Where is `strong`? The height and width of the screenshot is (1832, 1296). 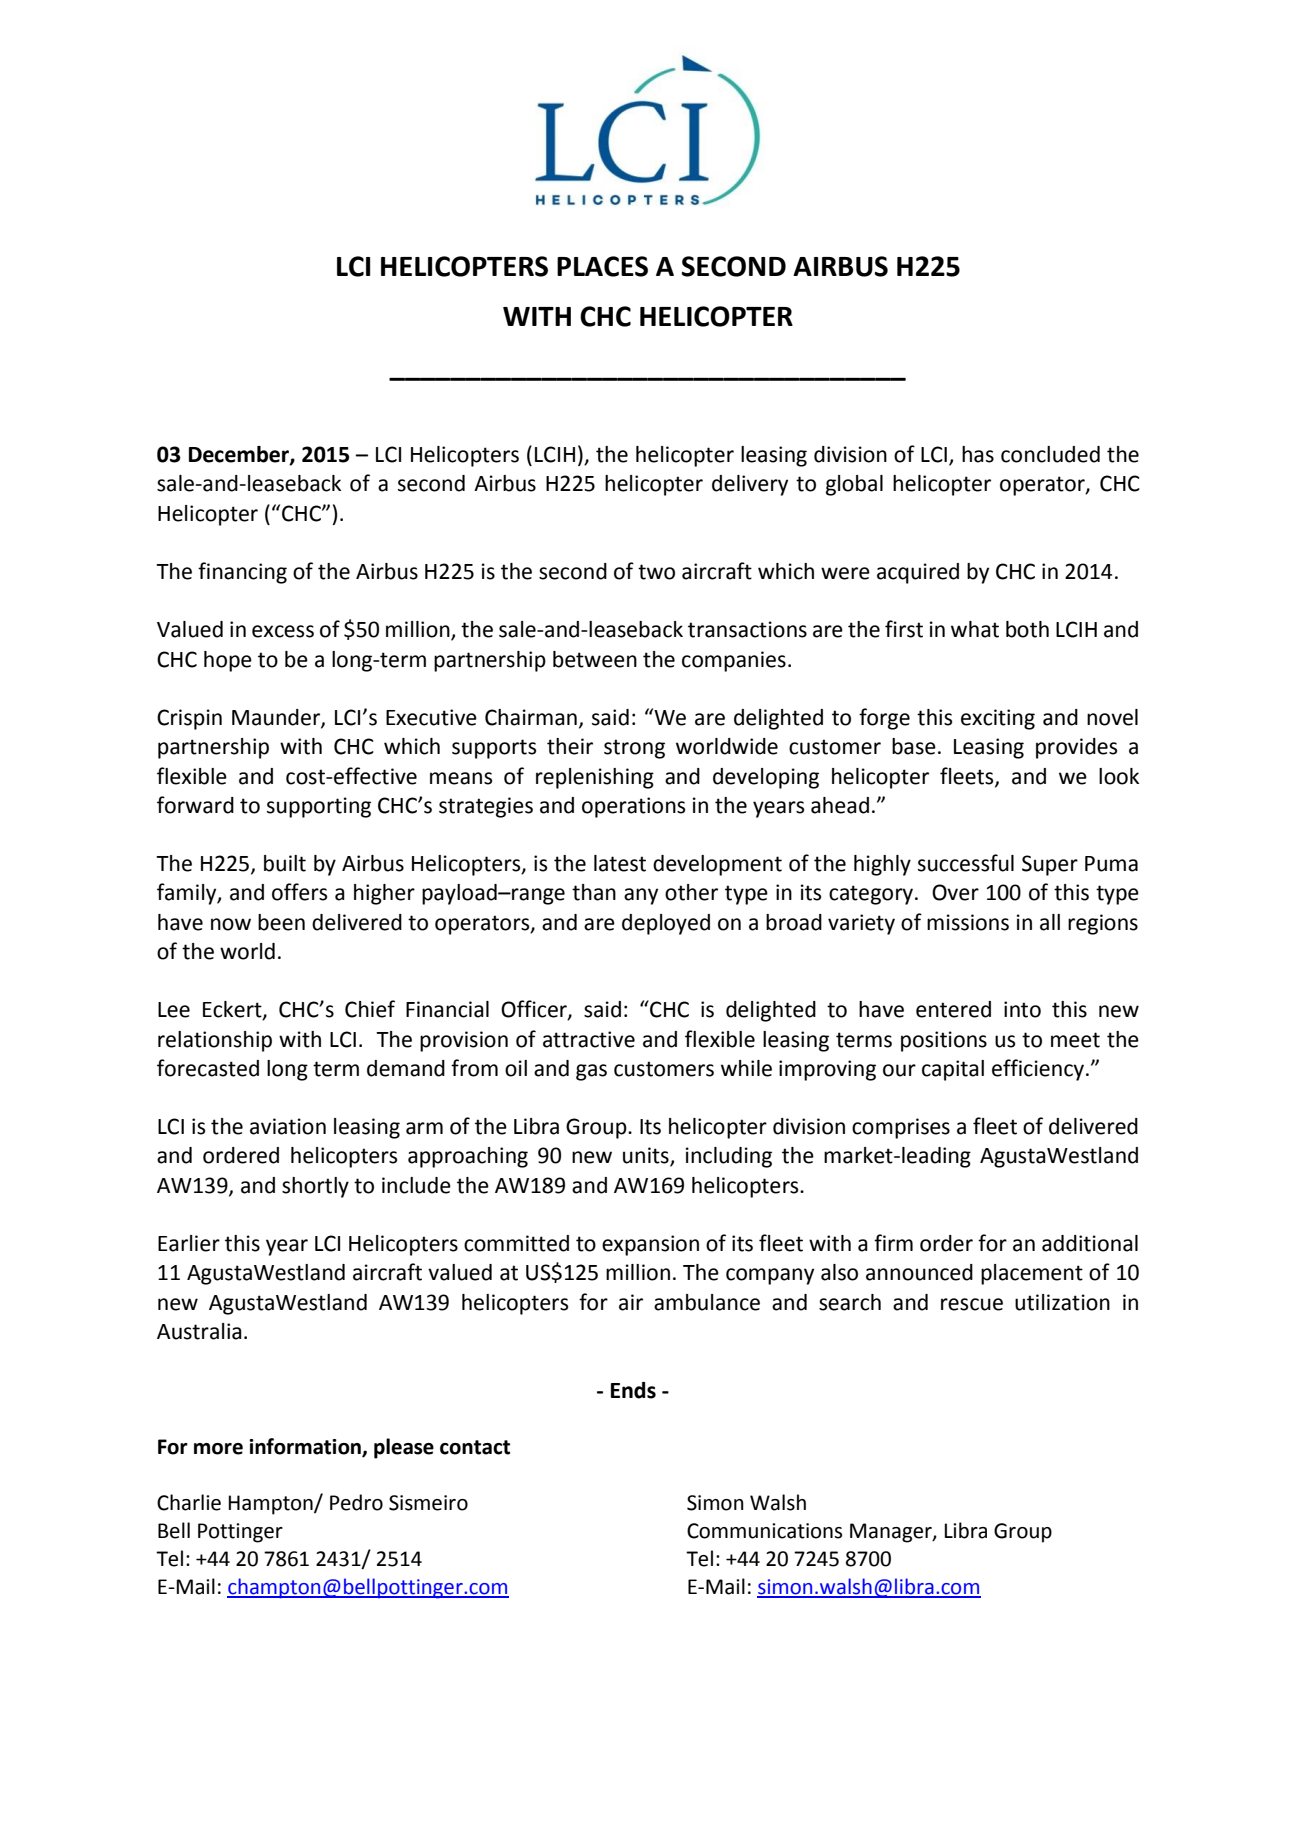 strong is located at coordinates (634, 749).
